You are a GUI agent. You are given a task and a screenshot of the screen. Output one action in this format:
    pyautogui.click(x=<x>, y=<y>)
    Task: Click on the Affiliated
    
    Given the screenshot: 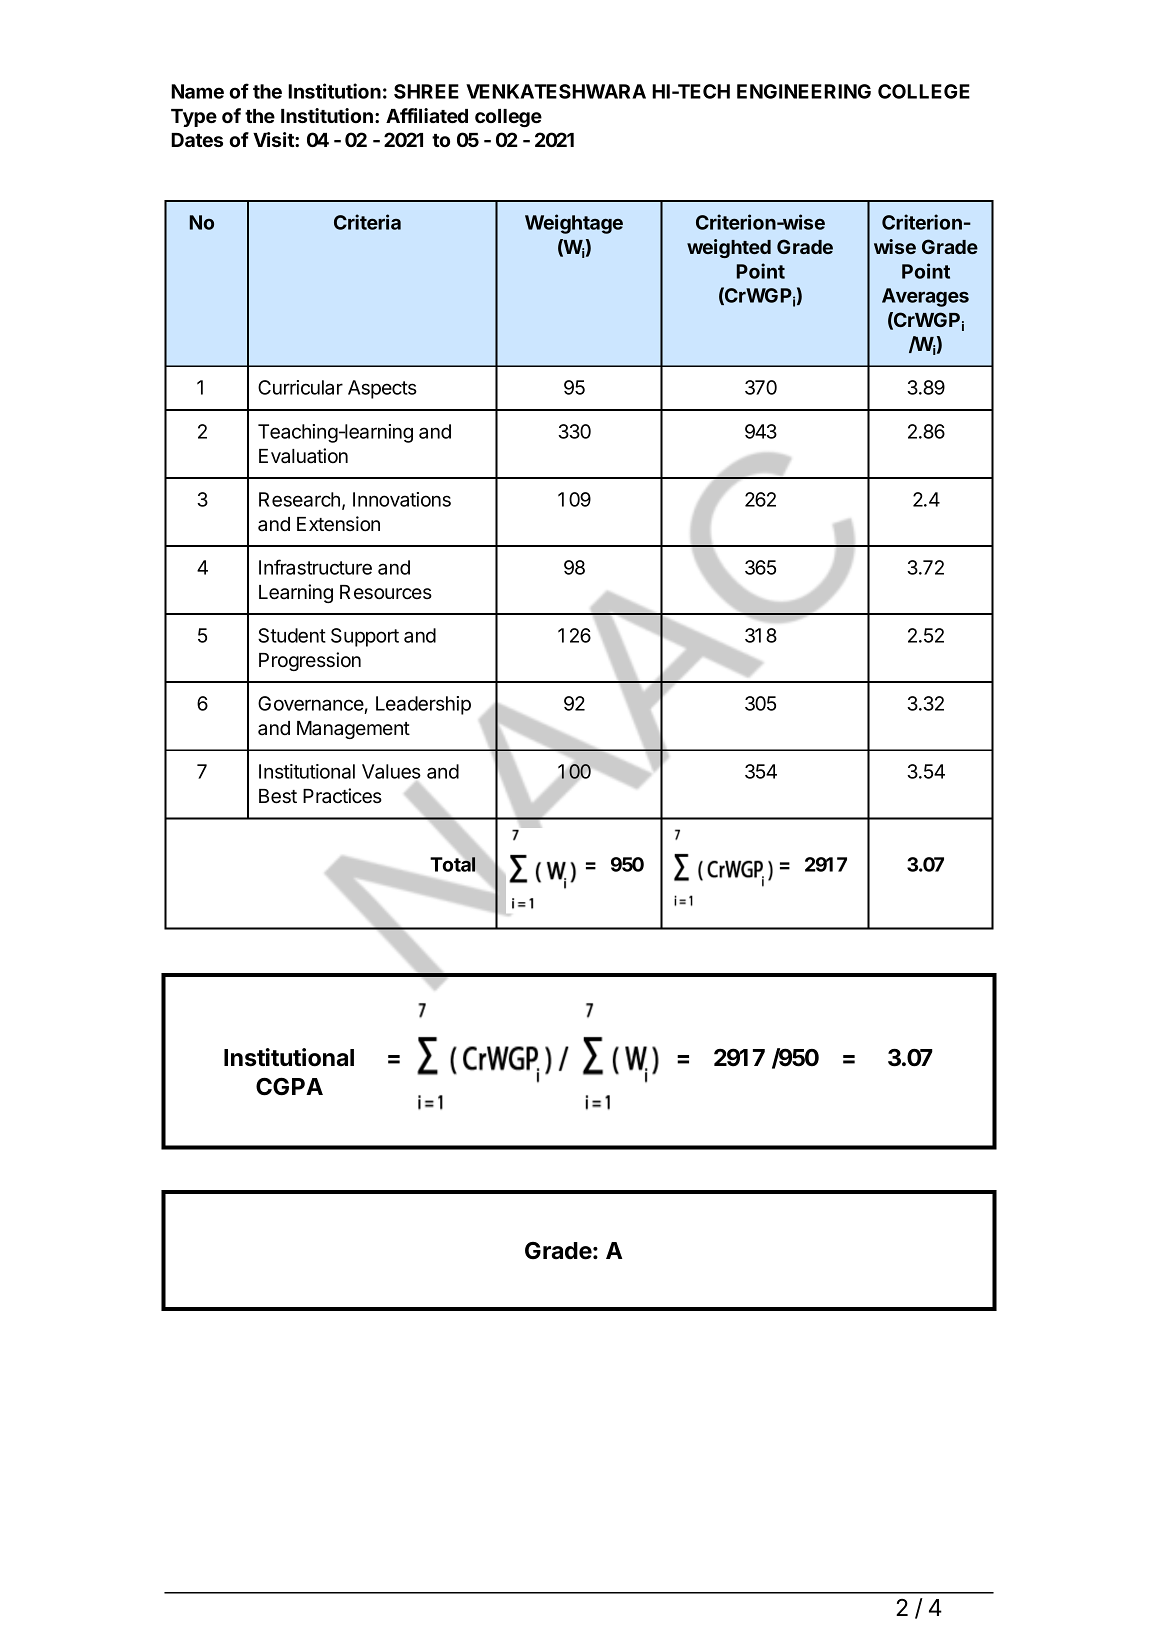 What is the action you would take?
    pyautogui.click(x=427, y=115)
